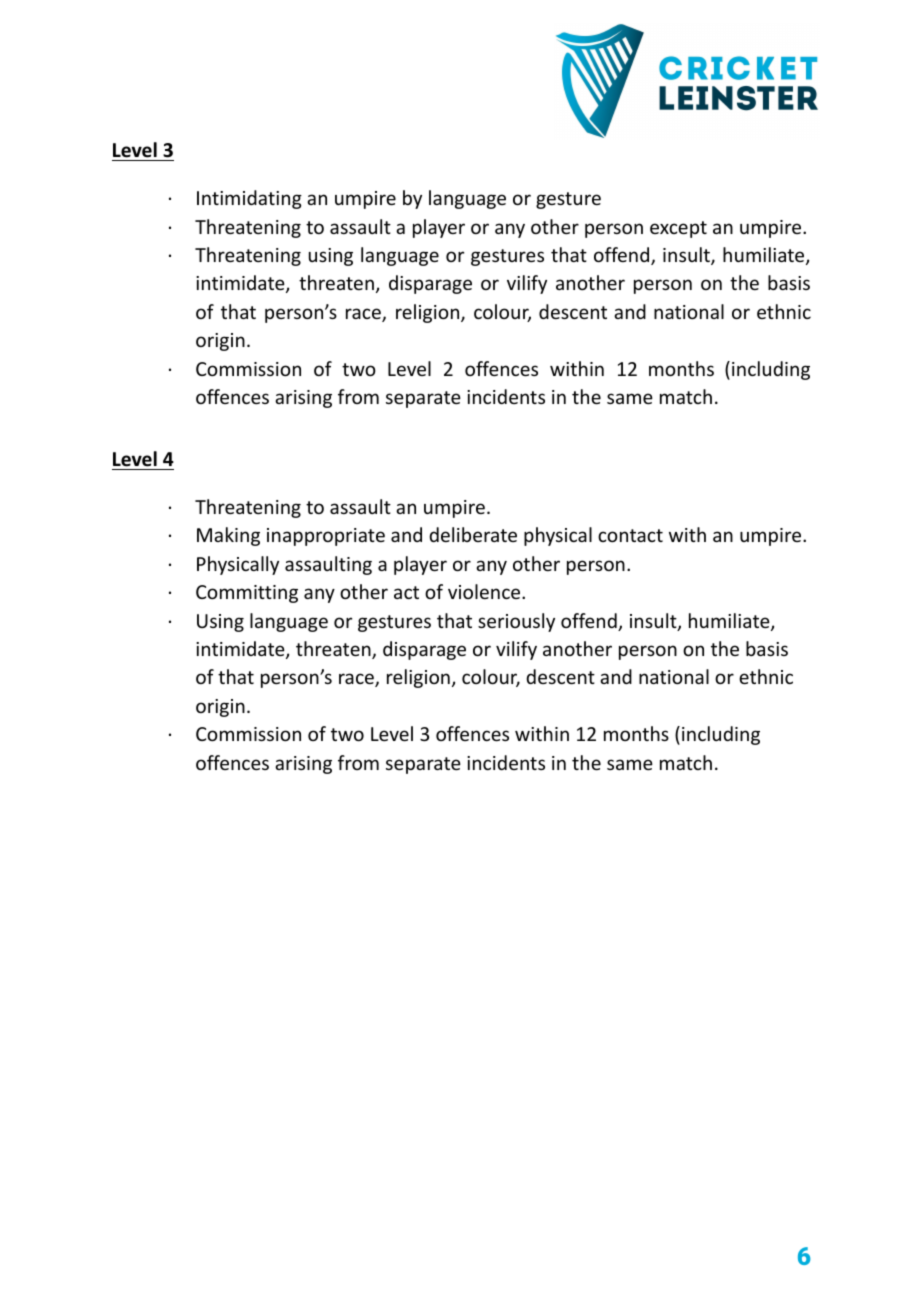 The image size is (924, 1307). I want to click on inappropriate, so click(326, 537).
